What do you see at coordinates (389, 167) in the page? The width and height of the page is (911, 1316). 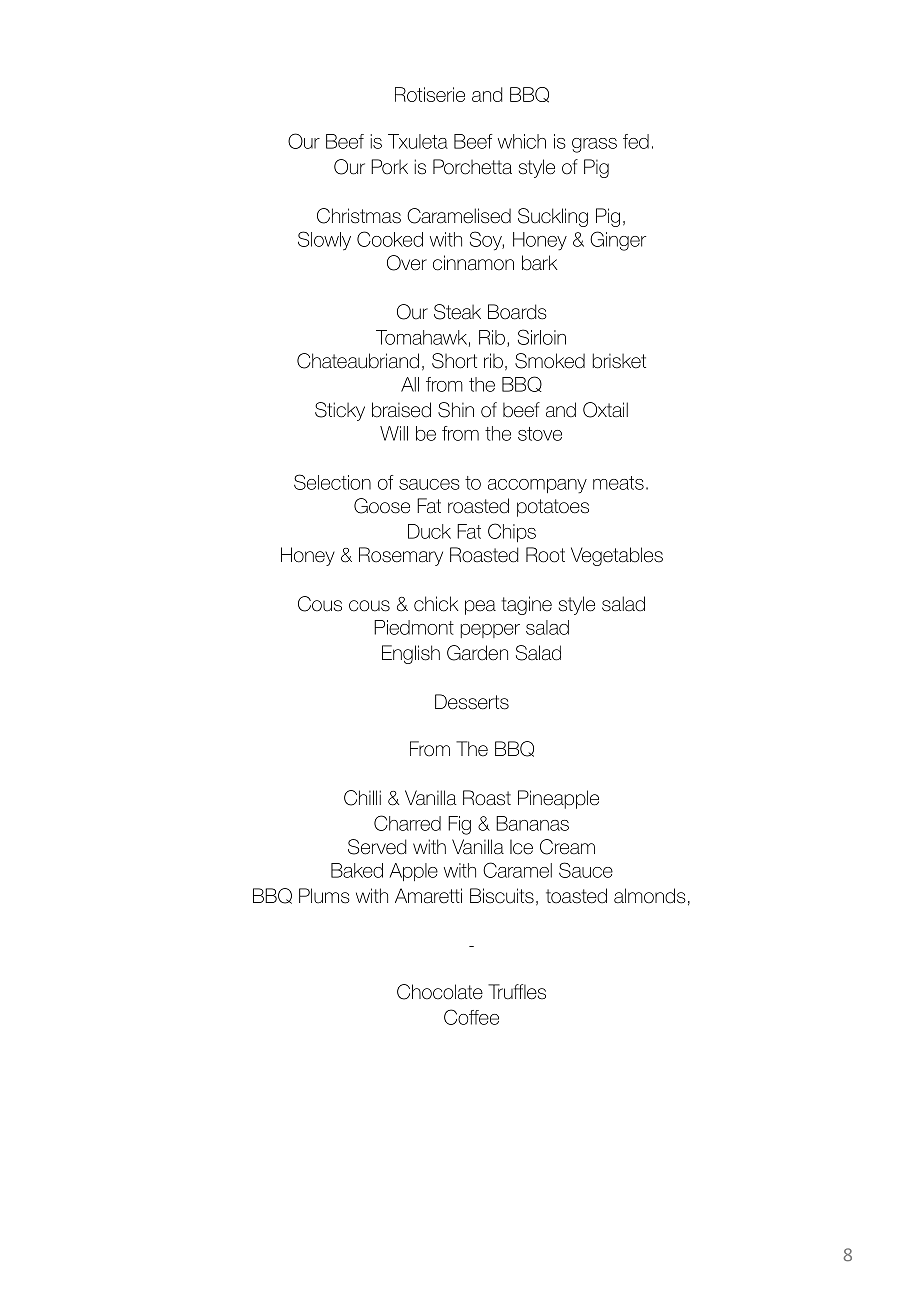 I see `Pork` at bounding box center [389, 167].
